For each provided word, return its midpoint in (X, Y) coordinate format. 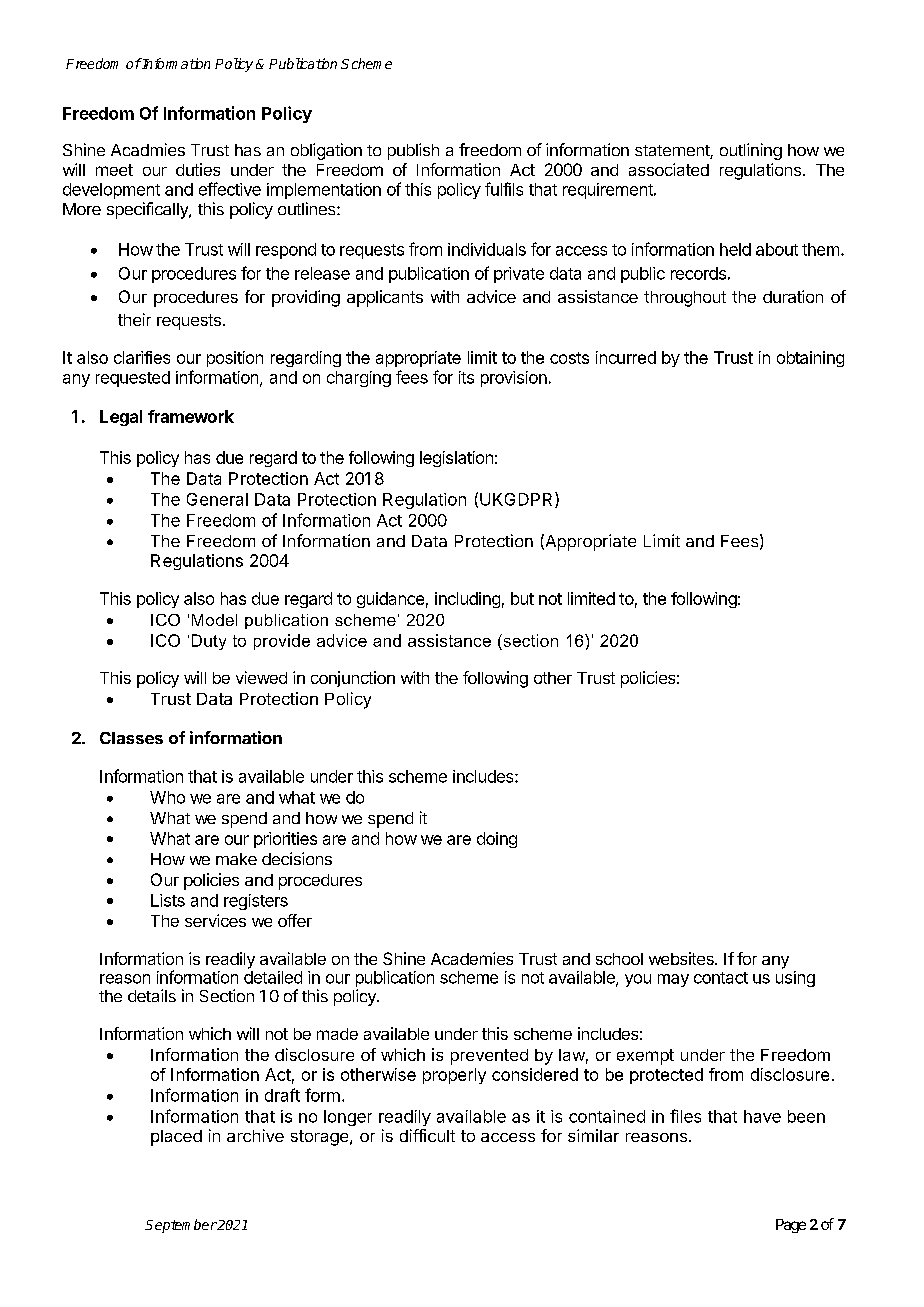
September (181, 1226)
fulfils (504, 189)
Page (791, 1226)
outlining (751, 151)
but (522, 598)
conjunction (353, 679)
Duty (209, 642)
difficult (427, 1135)
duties (198, 169)
